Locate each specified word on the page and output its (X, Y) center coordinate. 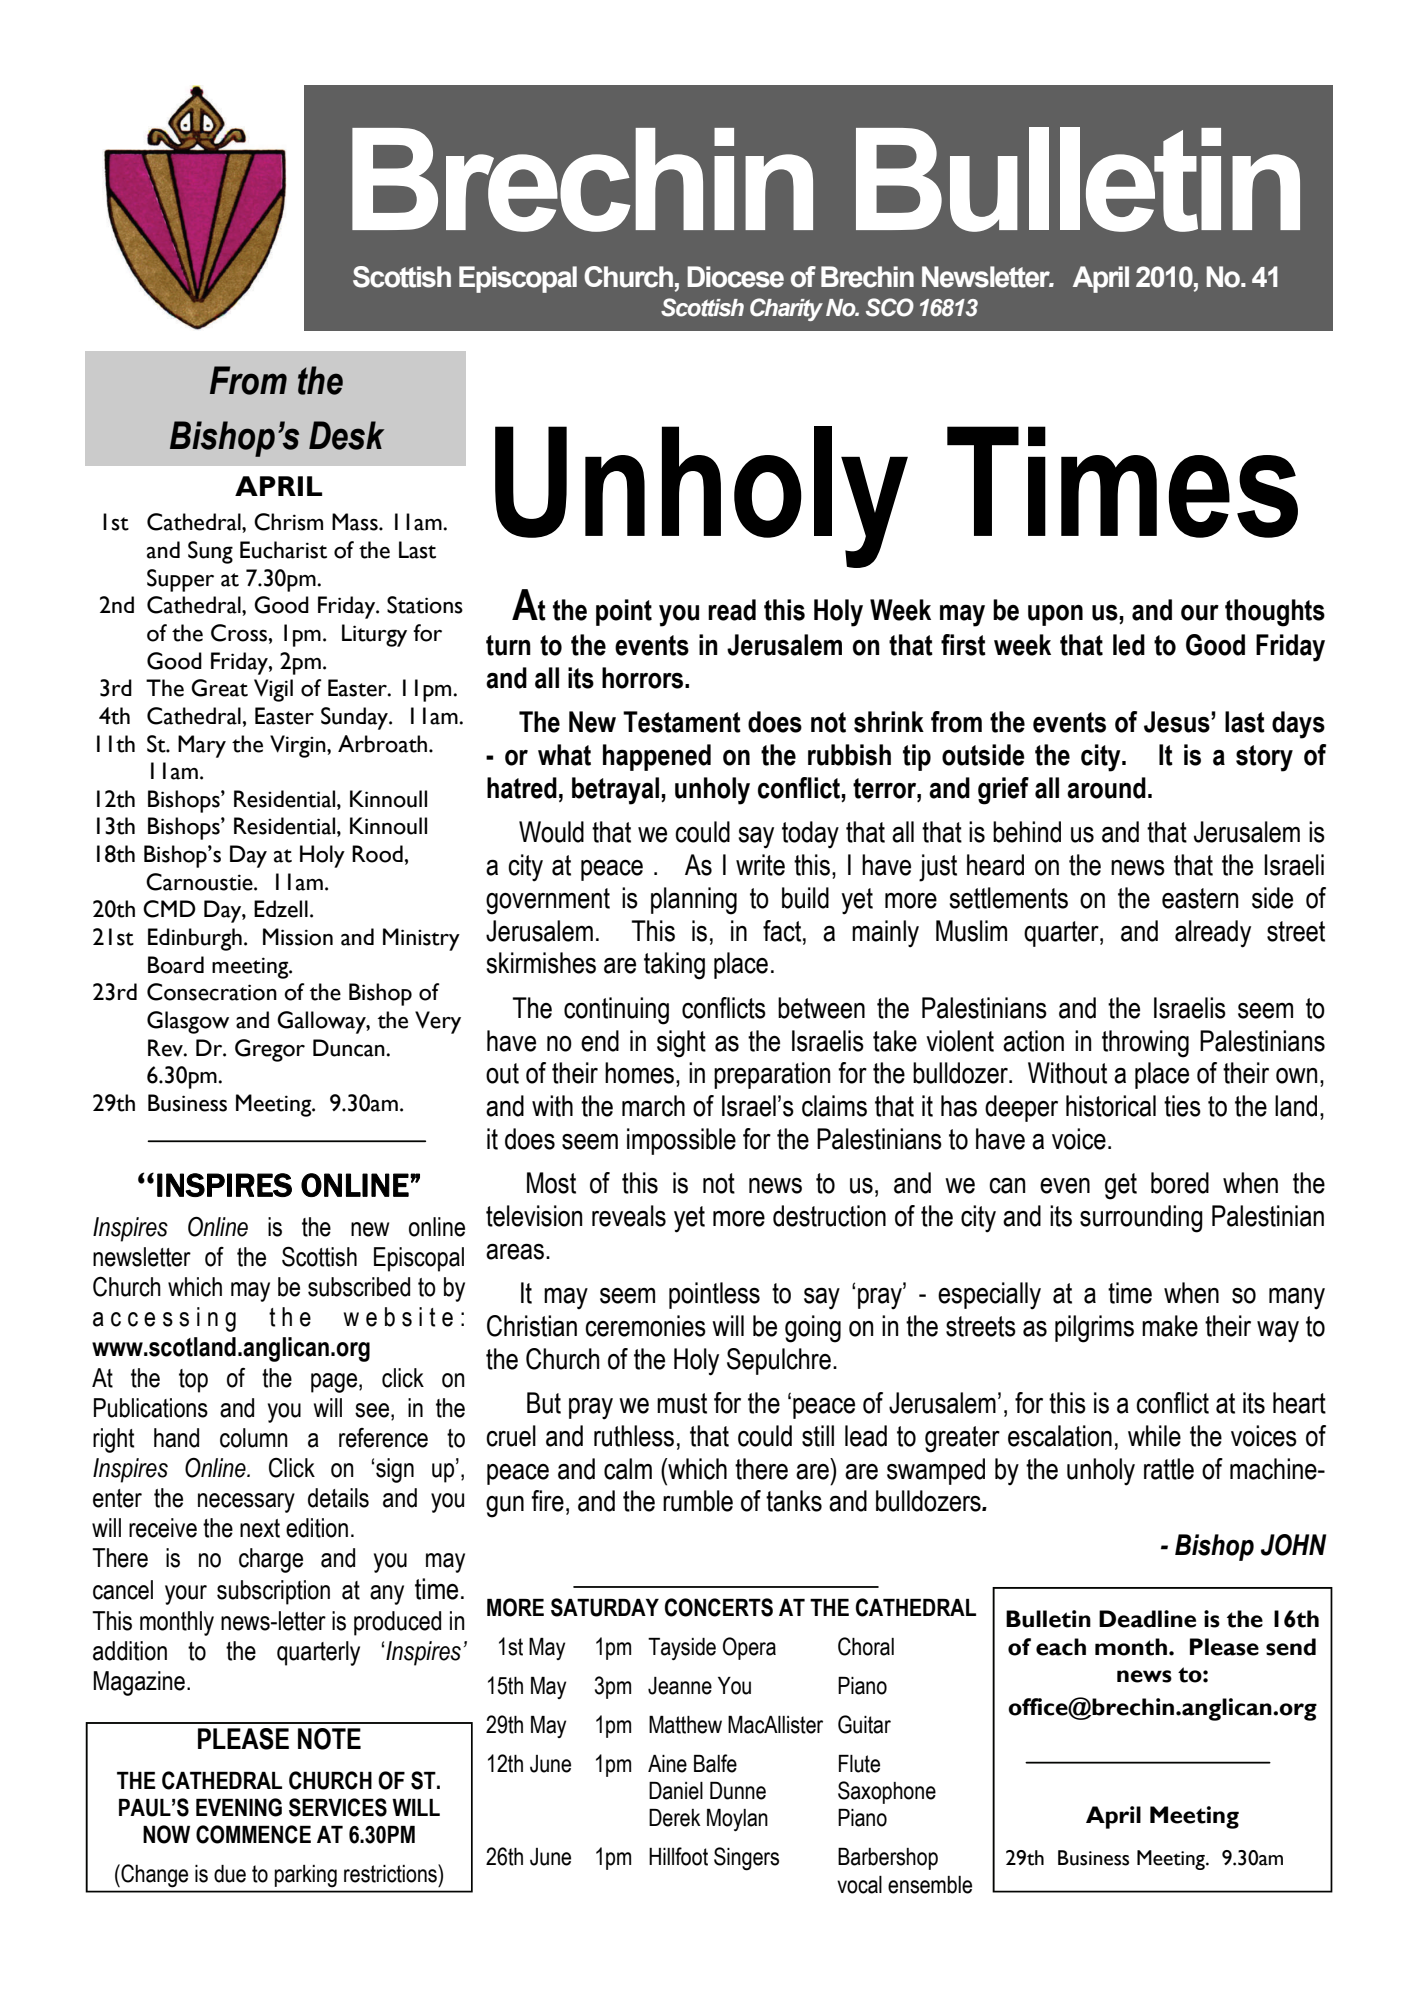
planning (694, 901)
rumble (698, 1501)
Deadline (1147, 1619)
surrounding (1141, 1219)
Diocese (735, 277)
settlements (1008, 898)
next (260, 1528)
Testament (682, 722)
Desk (346, 435)
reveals (629, 1216)
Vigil (273, 690)
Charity (786, 309)
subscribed (359, 1287)
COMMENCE (253, 1834)
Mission (298, 937)
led (1129, 645)
